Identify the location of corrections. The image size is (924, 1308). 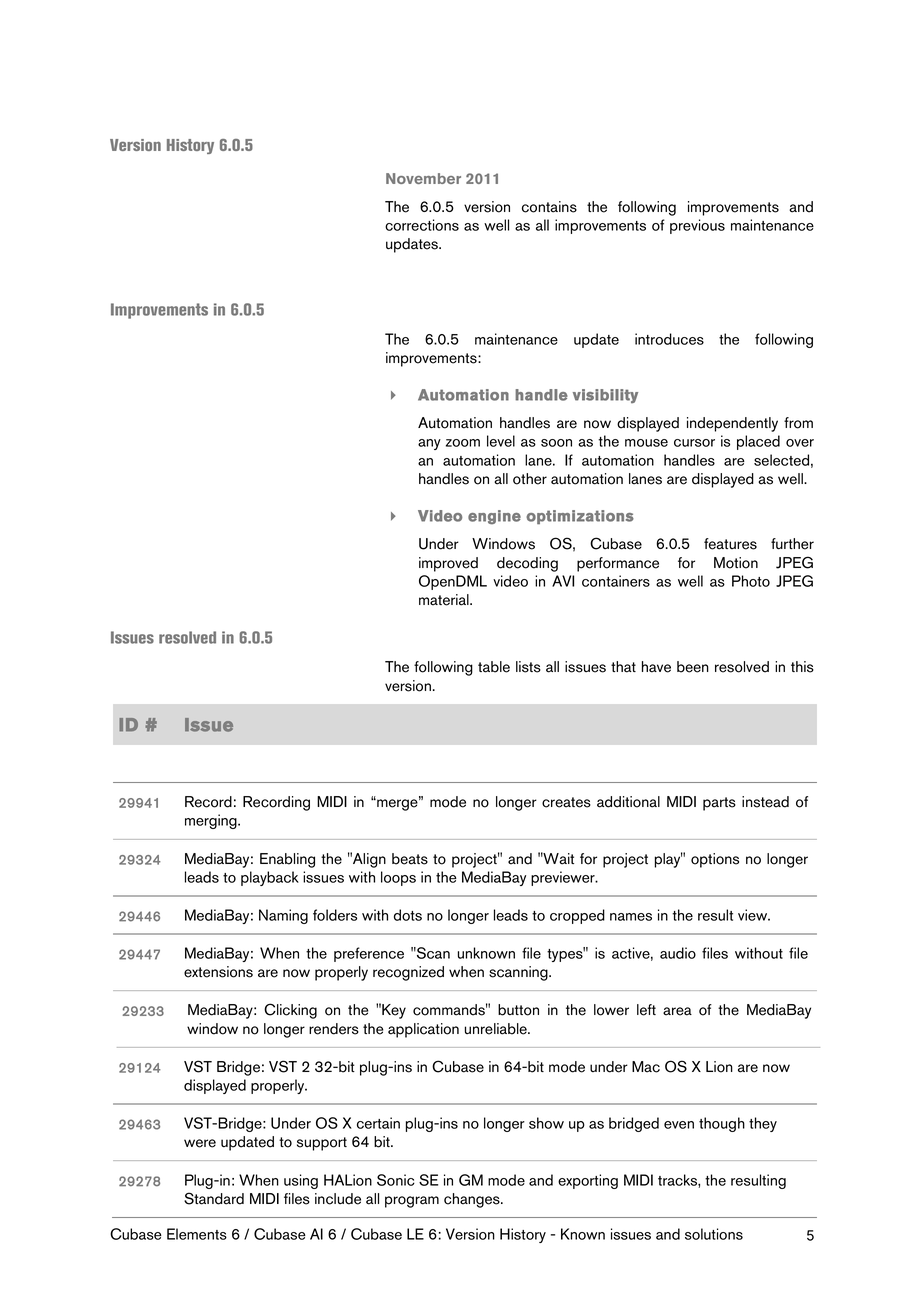
(422, 225).
